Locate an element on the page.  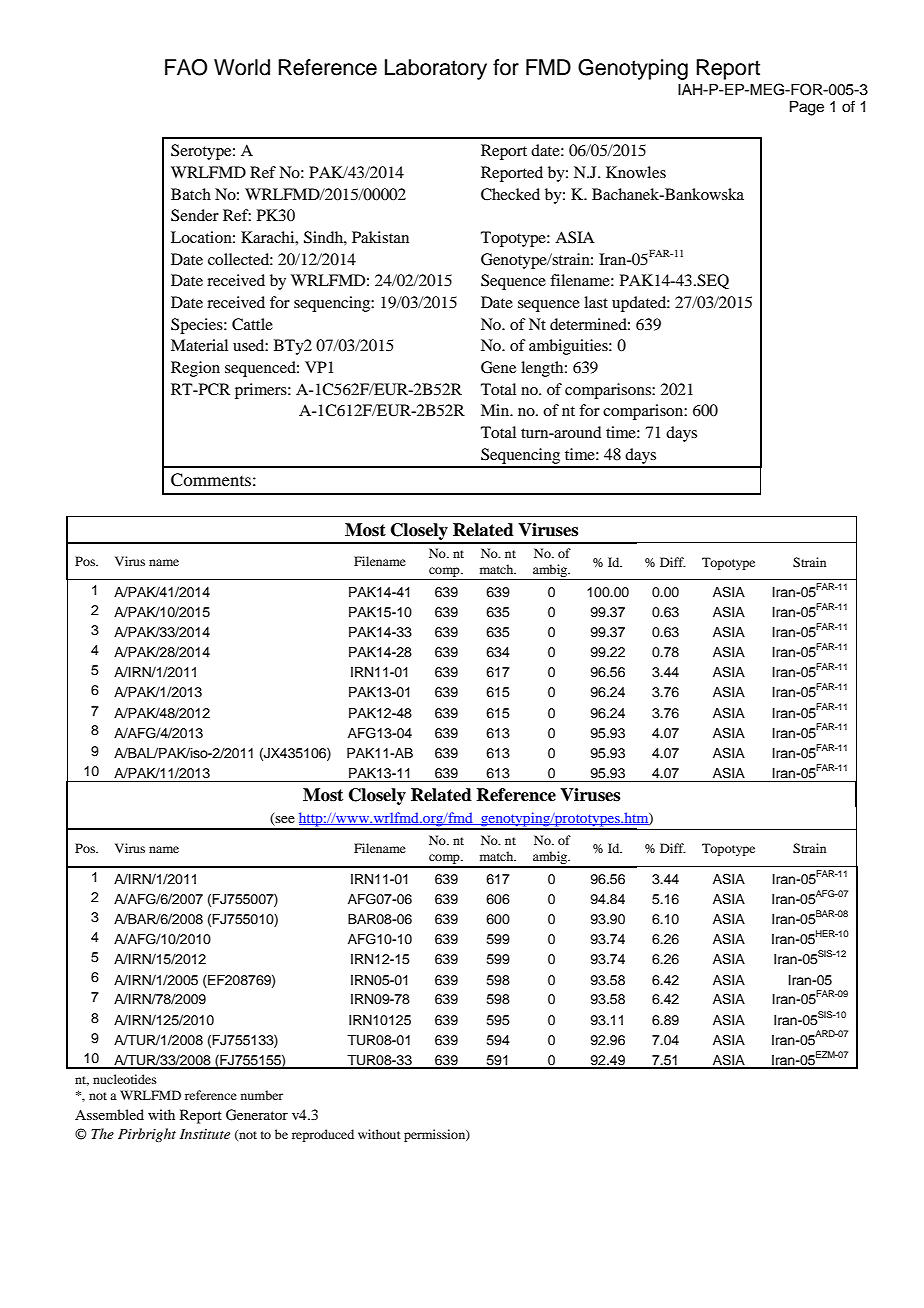
reproduced is located at coordinates (323, 1135).
